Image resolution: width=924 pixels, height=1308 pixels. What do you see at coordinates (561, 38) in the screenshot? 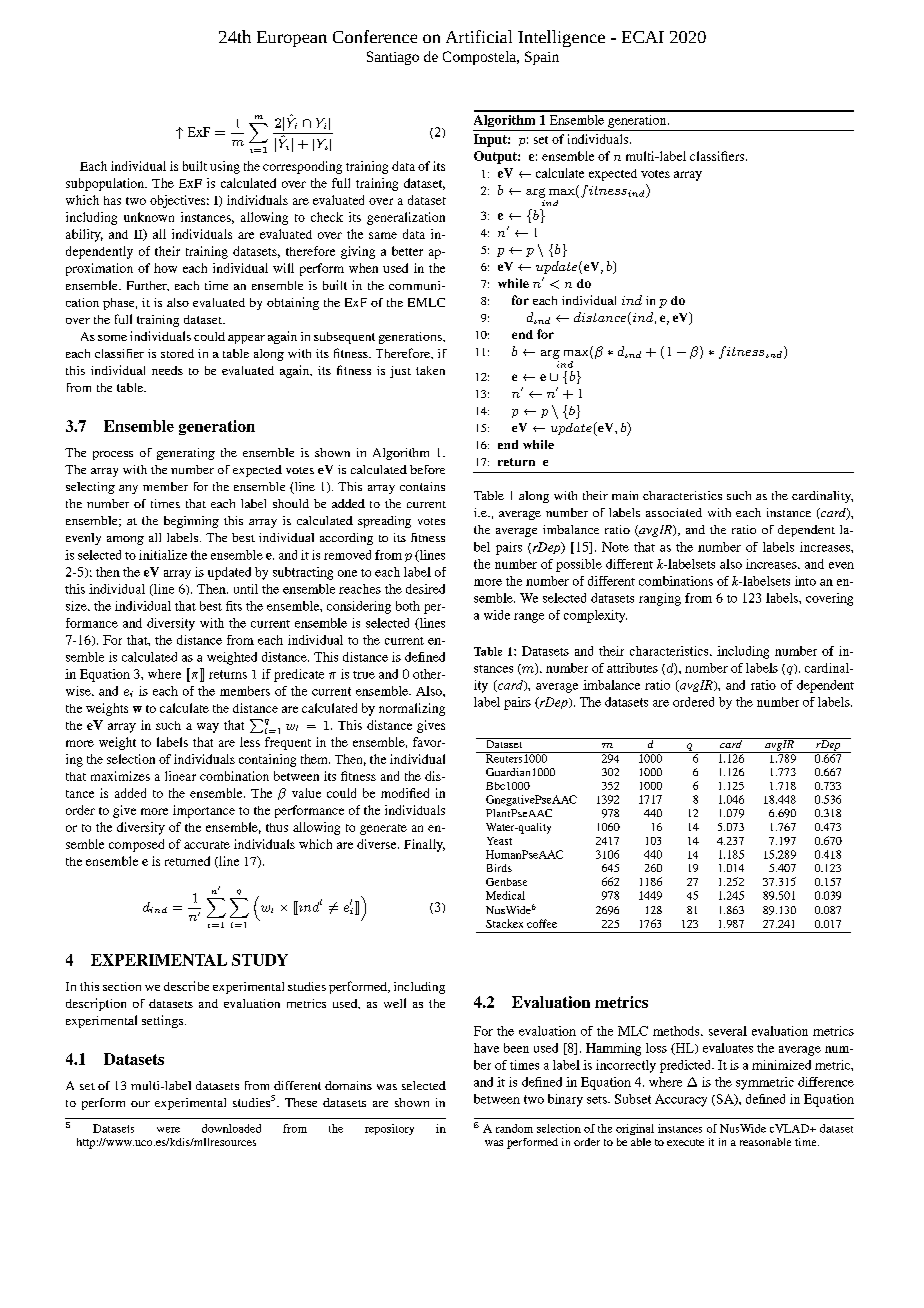
I see `Intelligence` at bounding box center [561, 38].
